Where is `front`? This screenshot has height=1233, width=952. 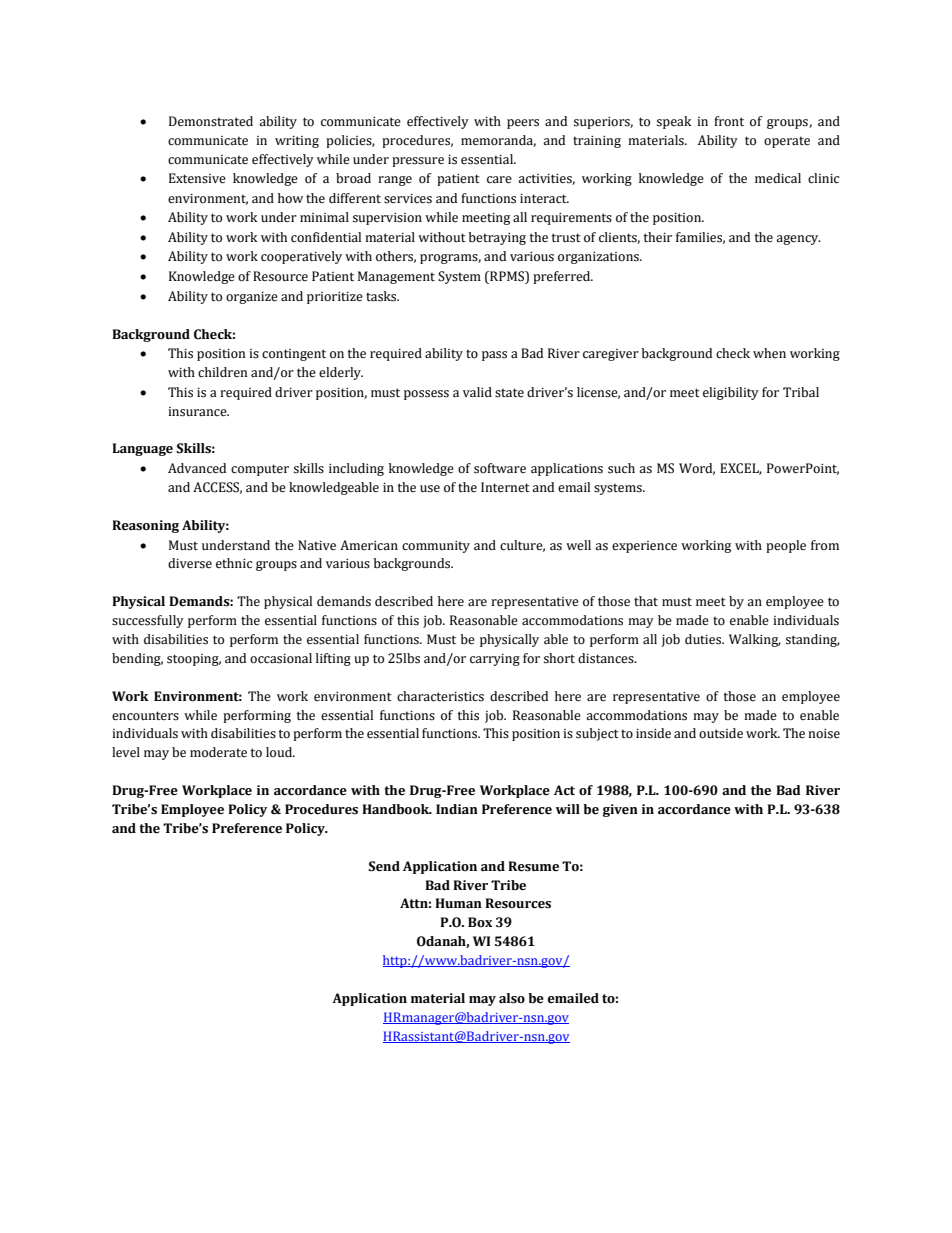
front is located at coordinates (729, 121).
